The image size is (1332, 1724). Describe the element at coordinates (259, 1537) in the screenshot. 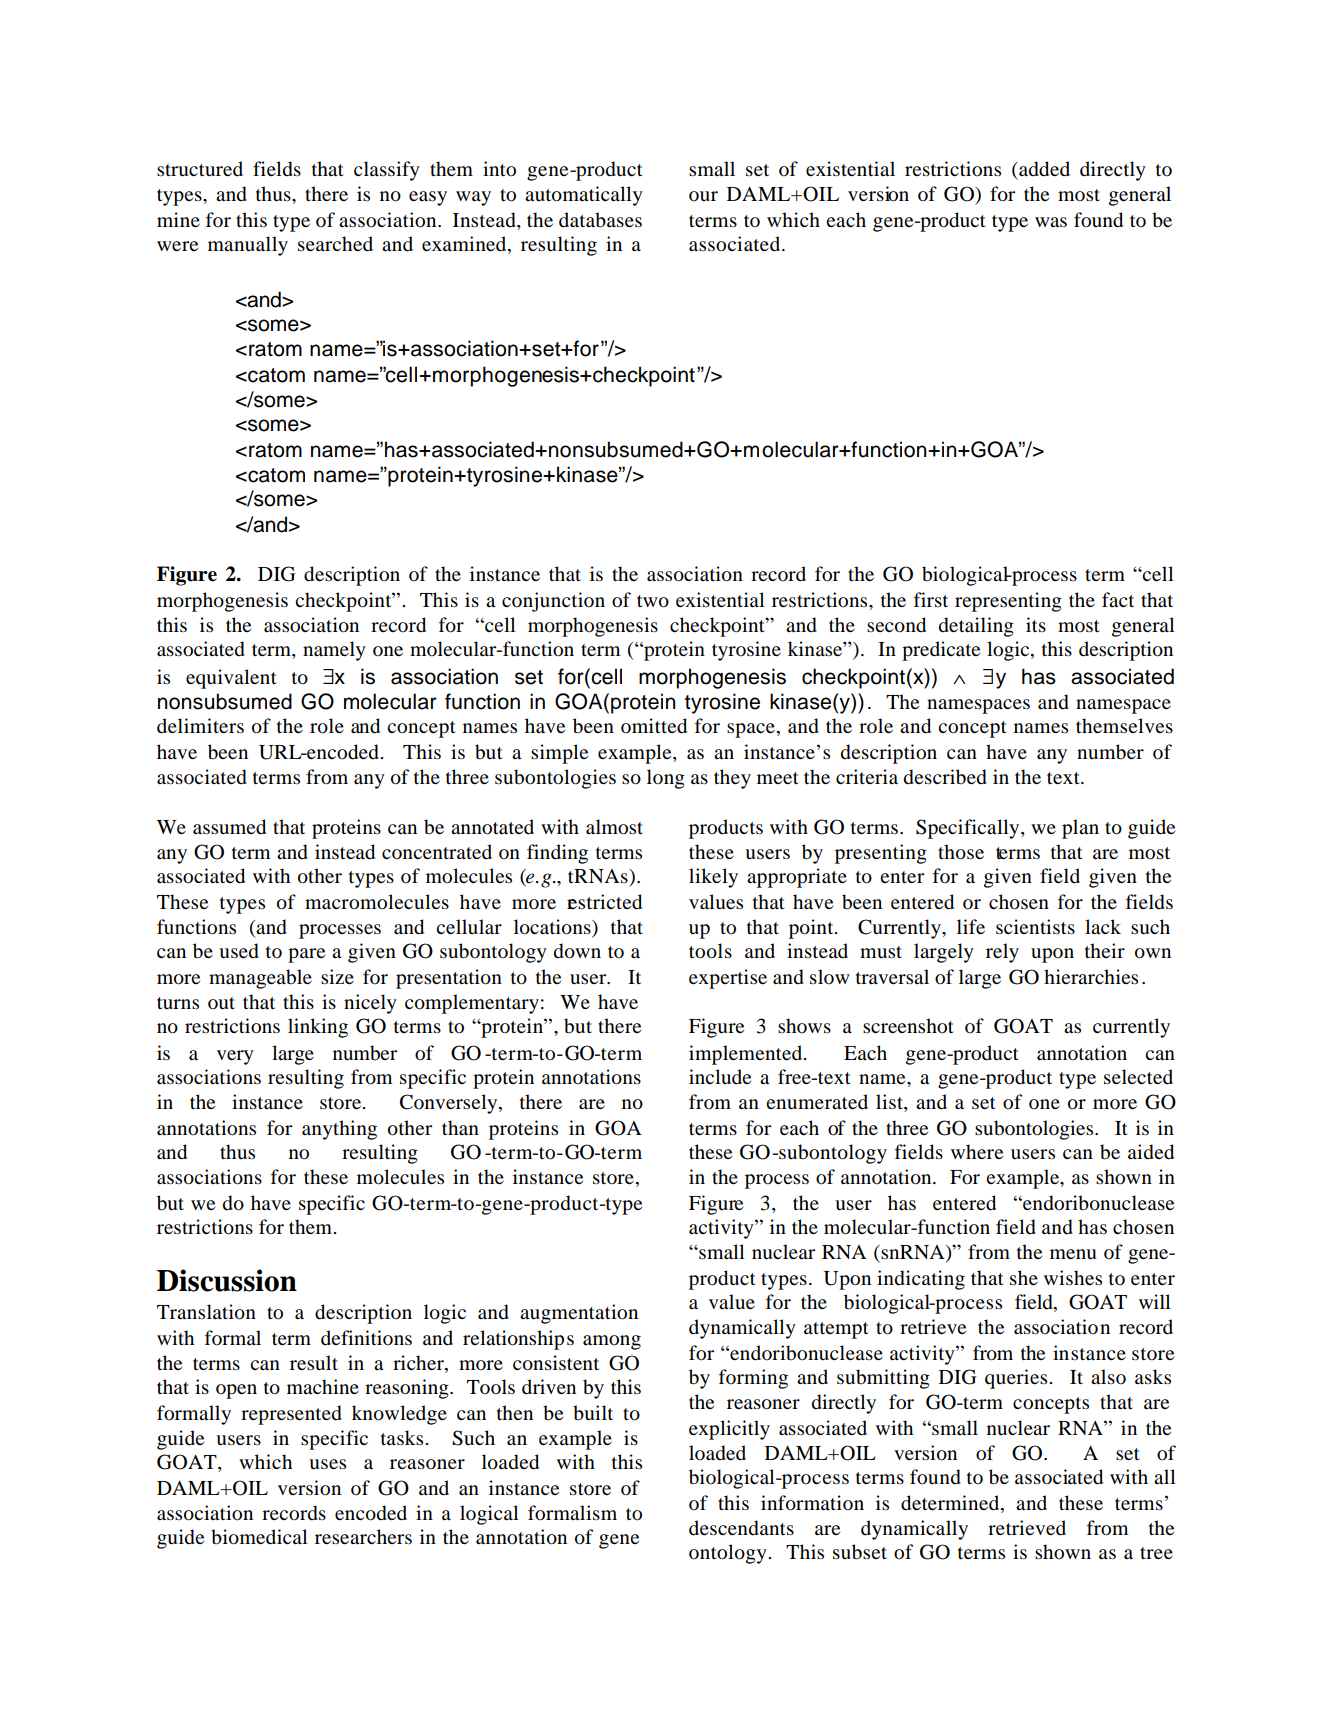

I see `biomedical` at that location.
